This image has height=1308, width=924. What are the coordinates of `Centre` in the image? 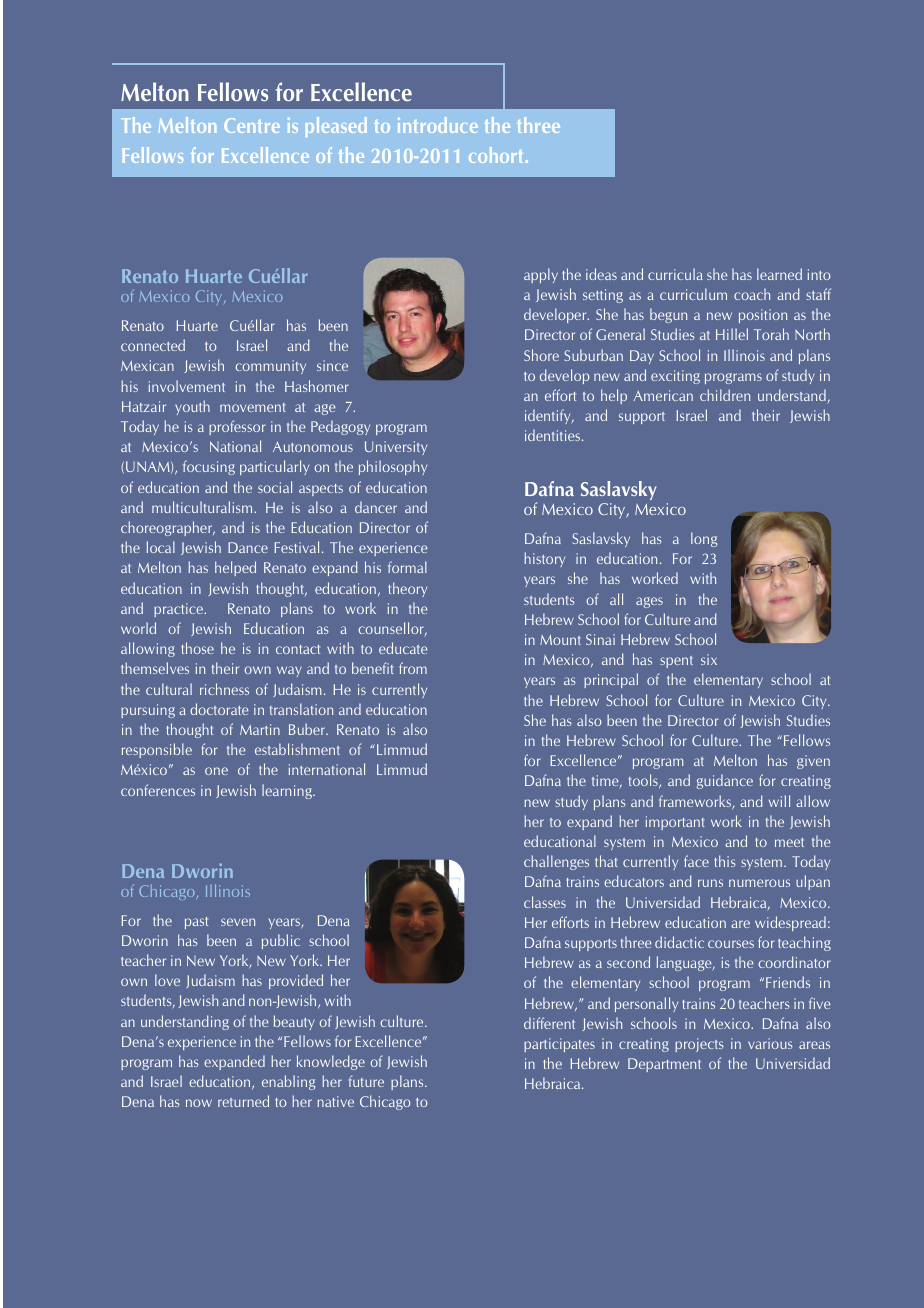 It's located at (252, 125).
